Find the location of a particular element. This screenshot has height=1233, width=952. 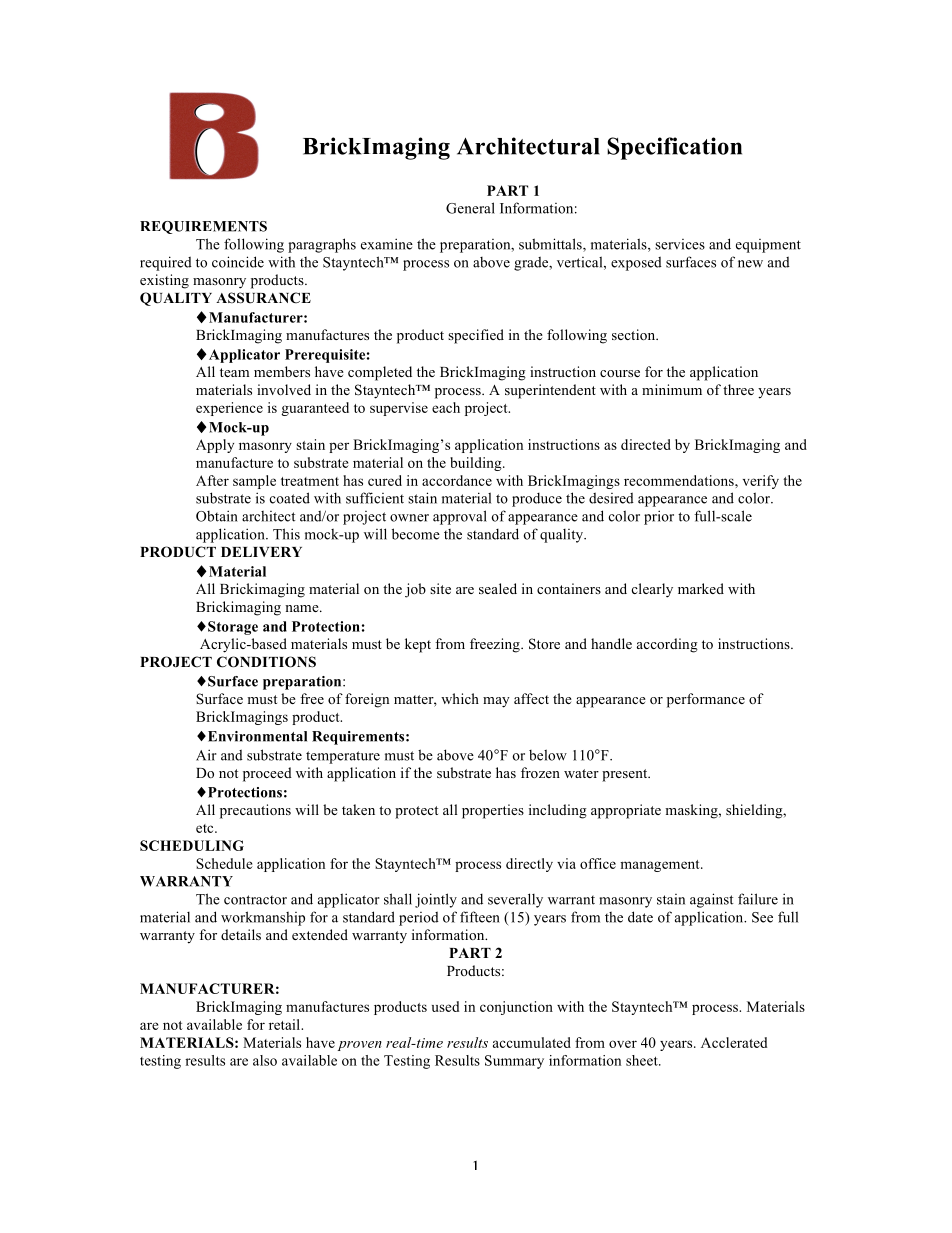

also is located at coordinates (265, 1060).
